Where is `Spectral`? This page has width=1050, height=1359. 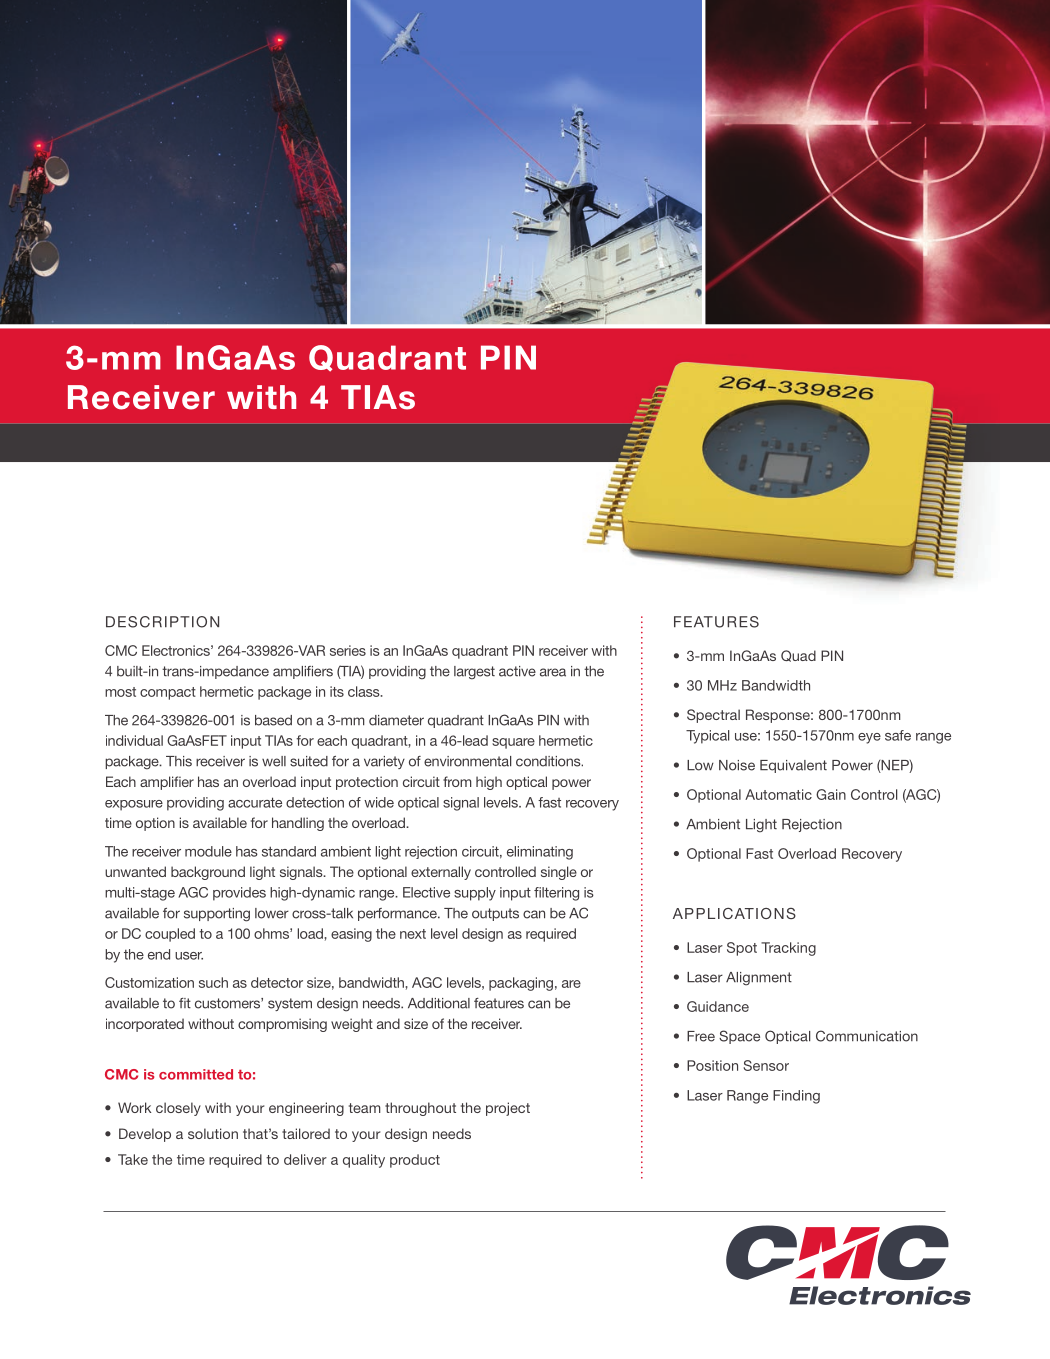
Spectral is located at coordinates (713, 716).
